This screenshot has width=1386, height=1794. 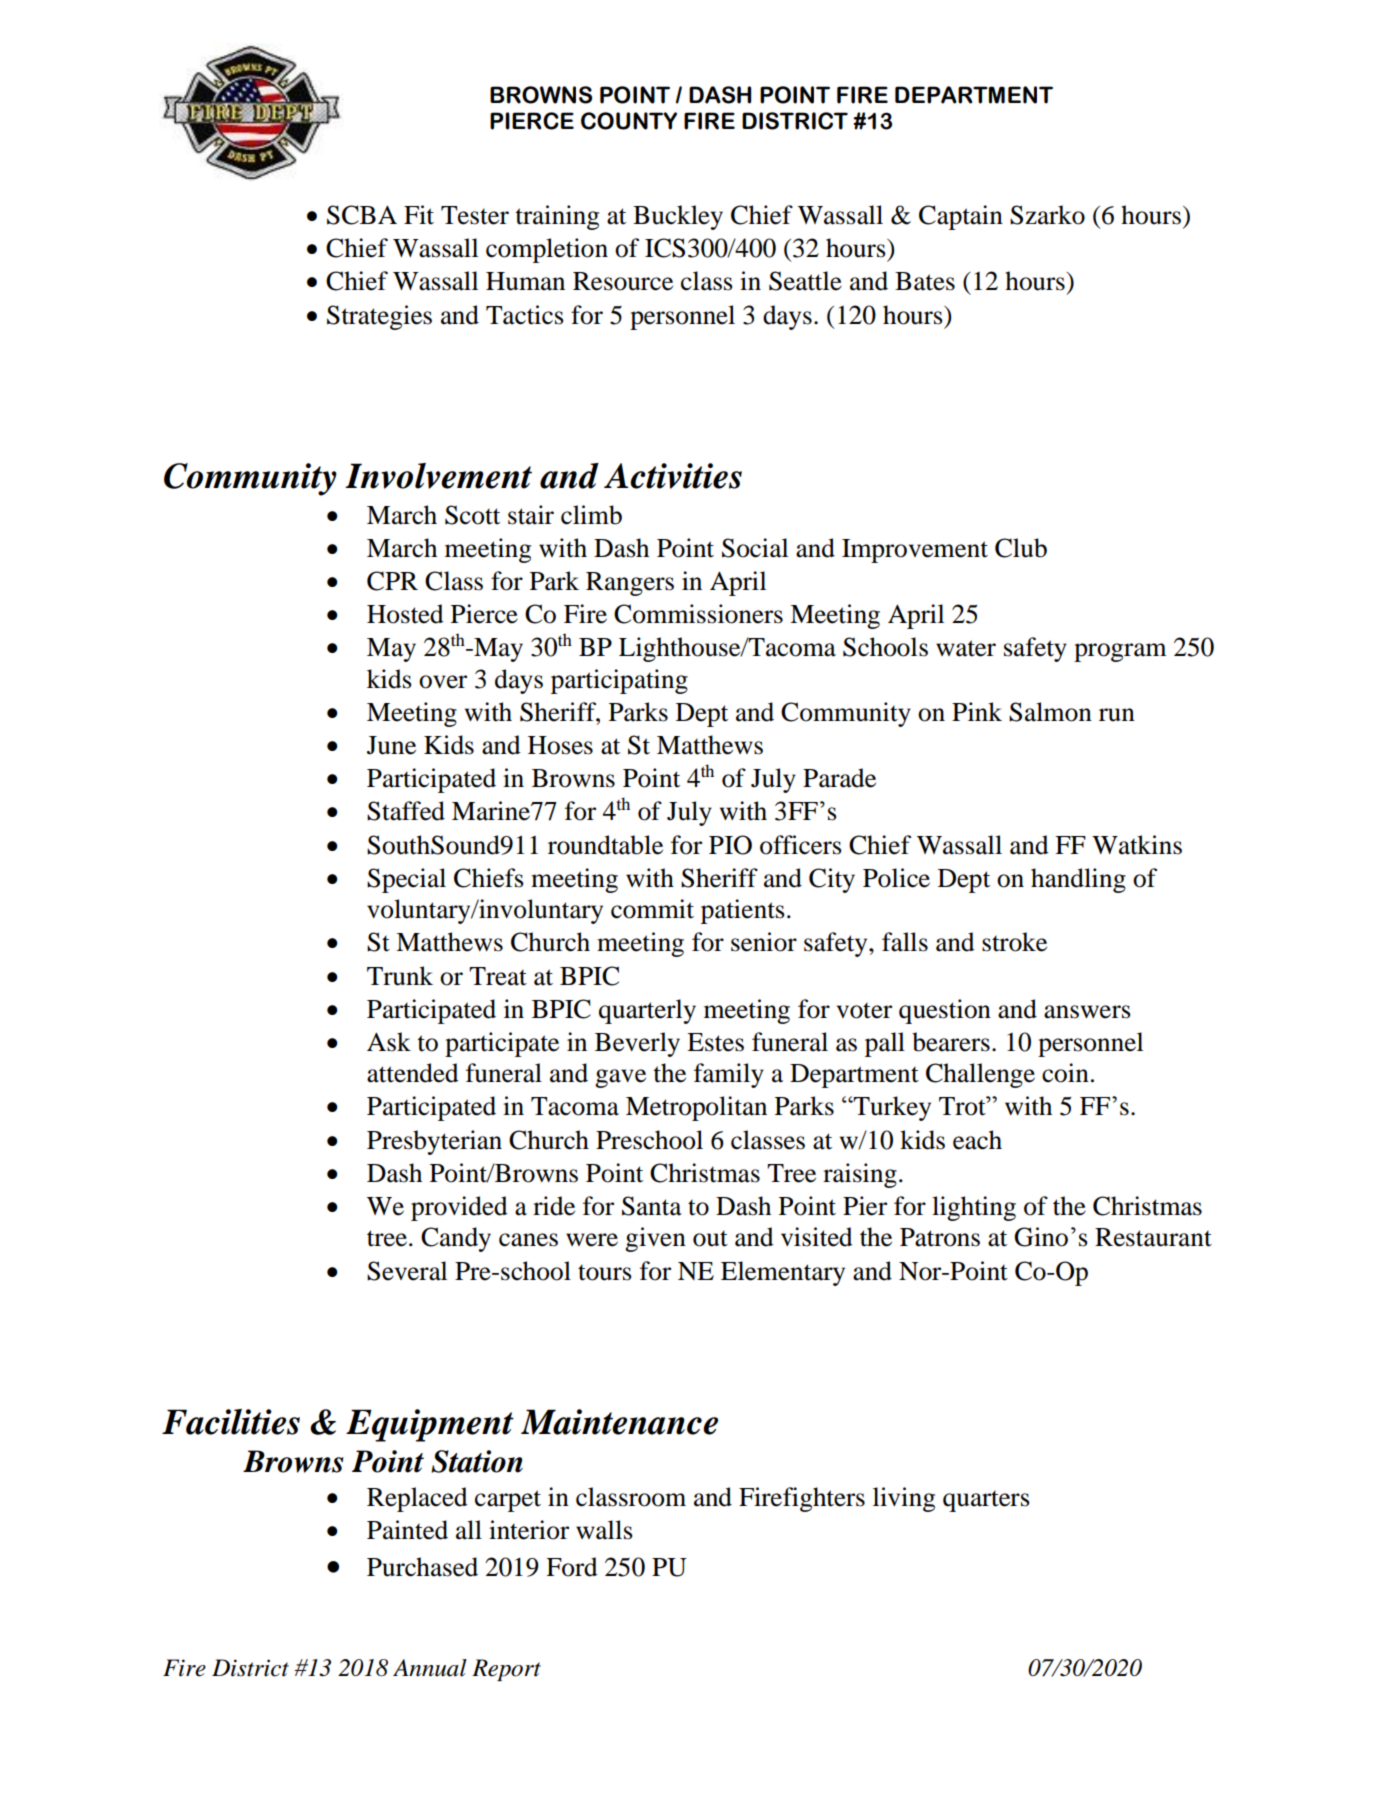 I want to click on Bates, so click(x=925, y=281).
